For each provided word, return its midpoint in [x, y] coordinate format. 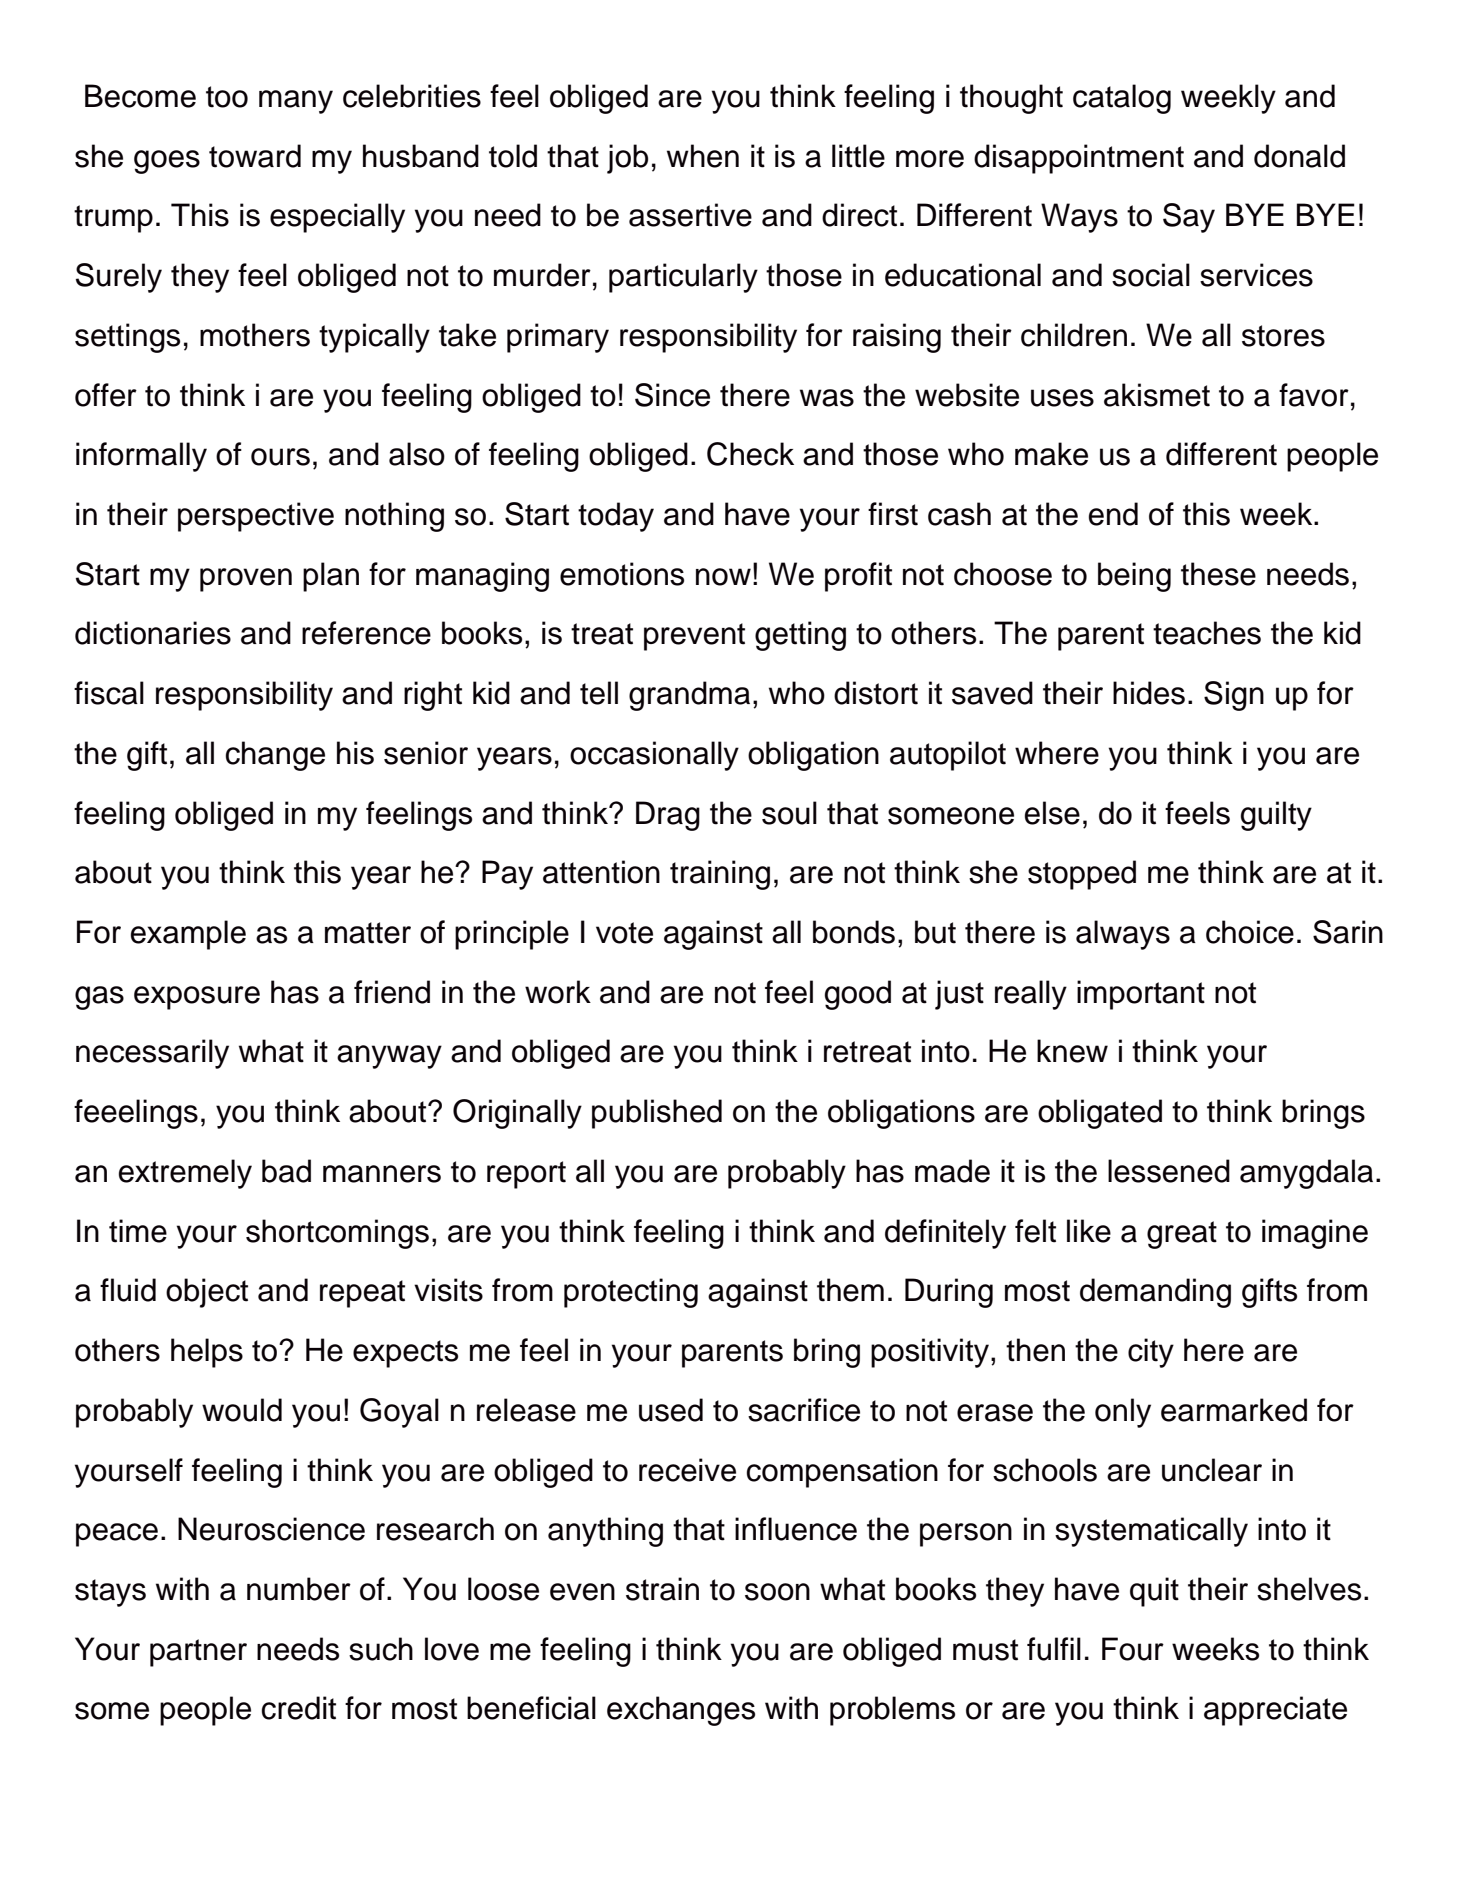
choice [1250, 932]
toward [255, 156]
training [720, 875]
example [188, 935]
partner [198, 1653]
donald [1299, 156]
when [703, 156]
